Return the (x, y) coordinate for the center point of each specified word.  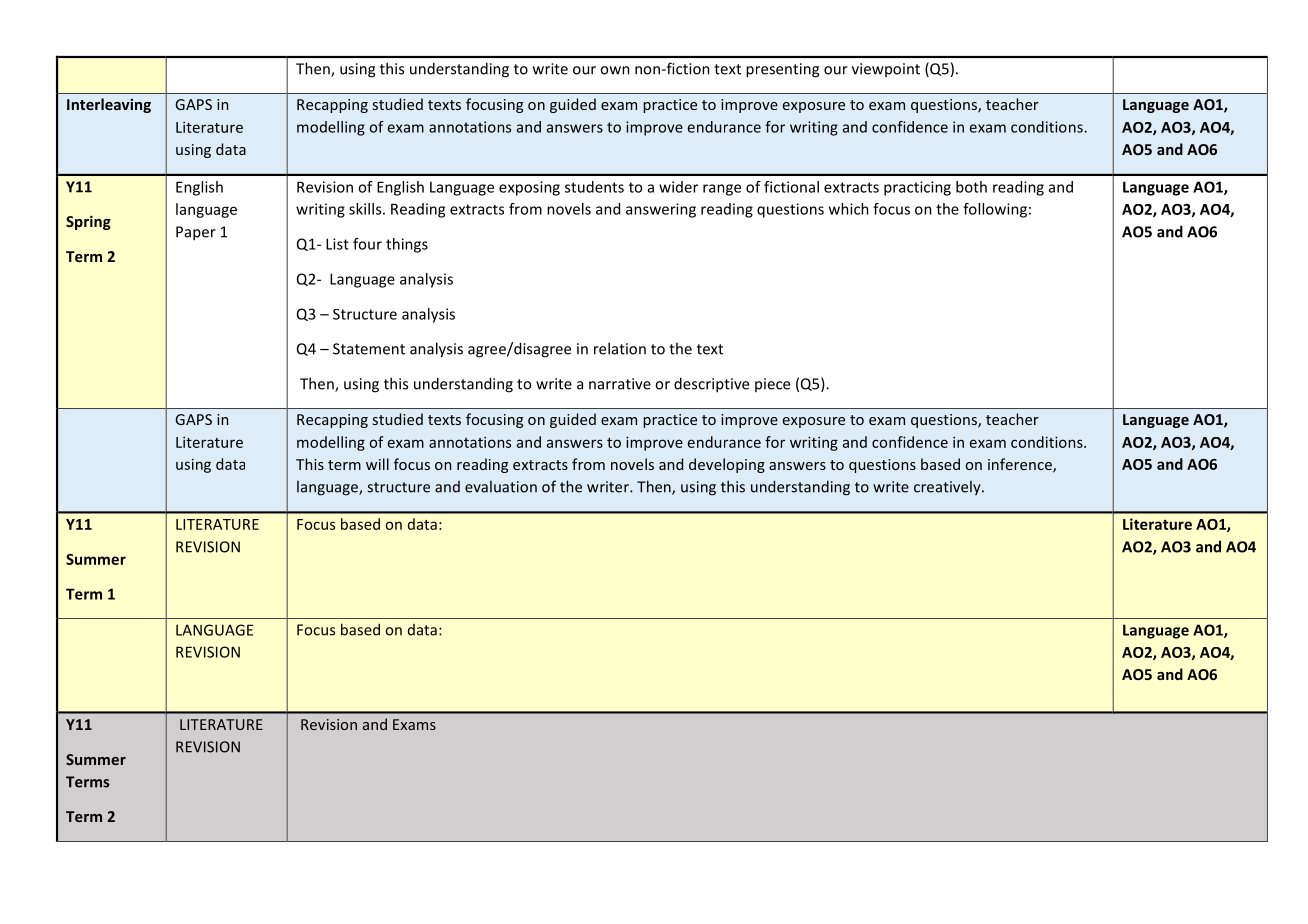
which (849, 209)
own (615, 70)
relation (620, 348)
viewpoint (886, 70)
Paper (196, 233)
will (377, 464)
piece (772, 385)
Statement (369, 349)
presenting (782, 70)
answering (661, 210)
